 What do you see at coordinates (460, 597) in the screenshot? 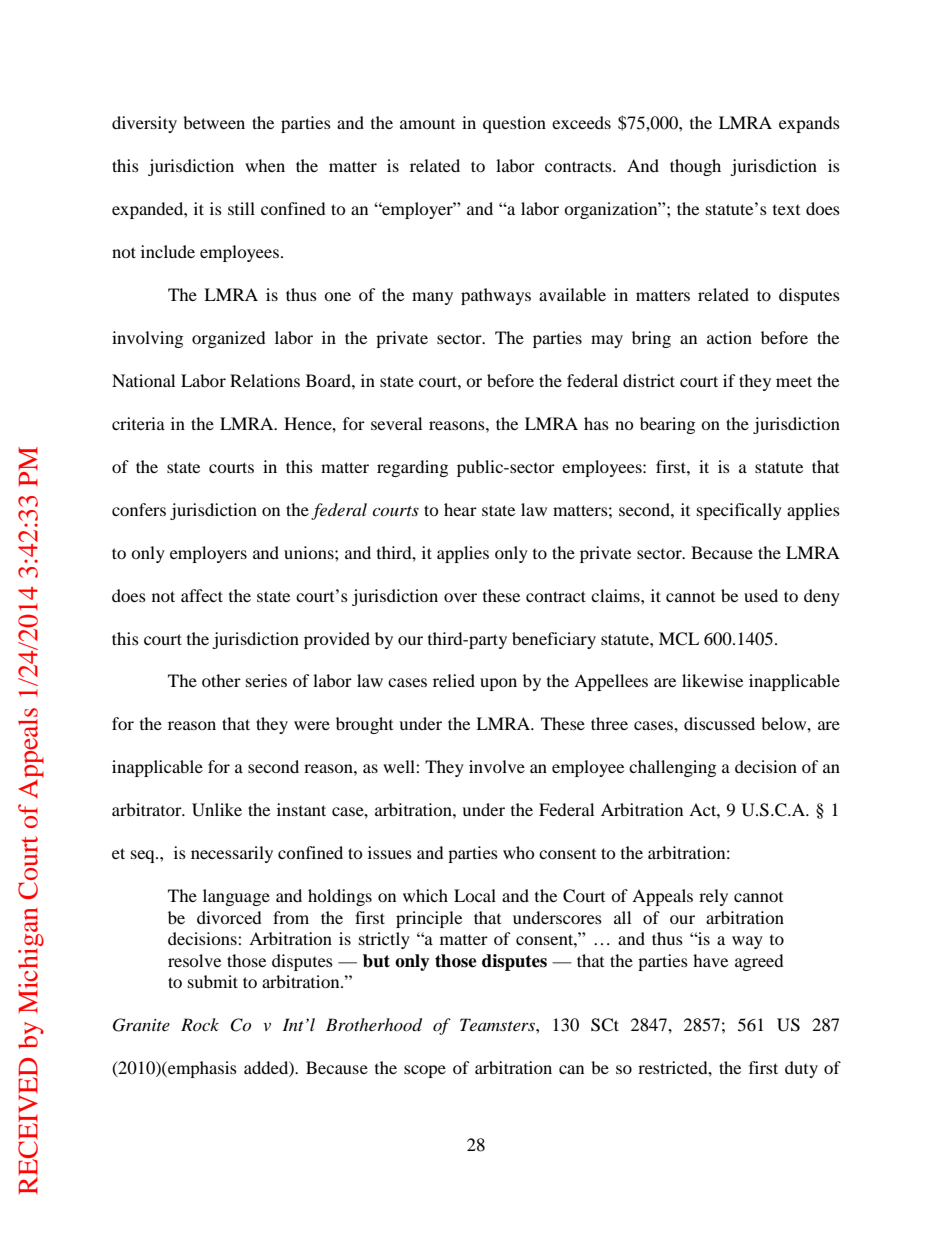
I see `over` at bounding box center [460, 597].
